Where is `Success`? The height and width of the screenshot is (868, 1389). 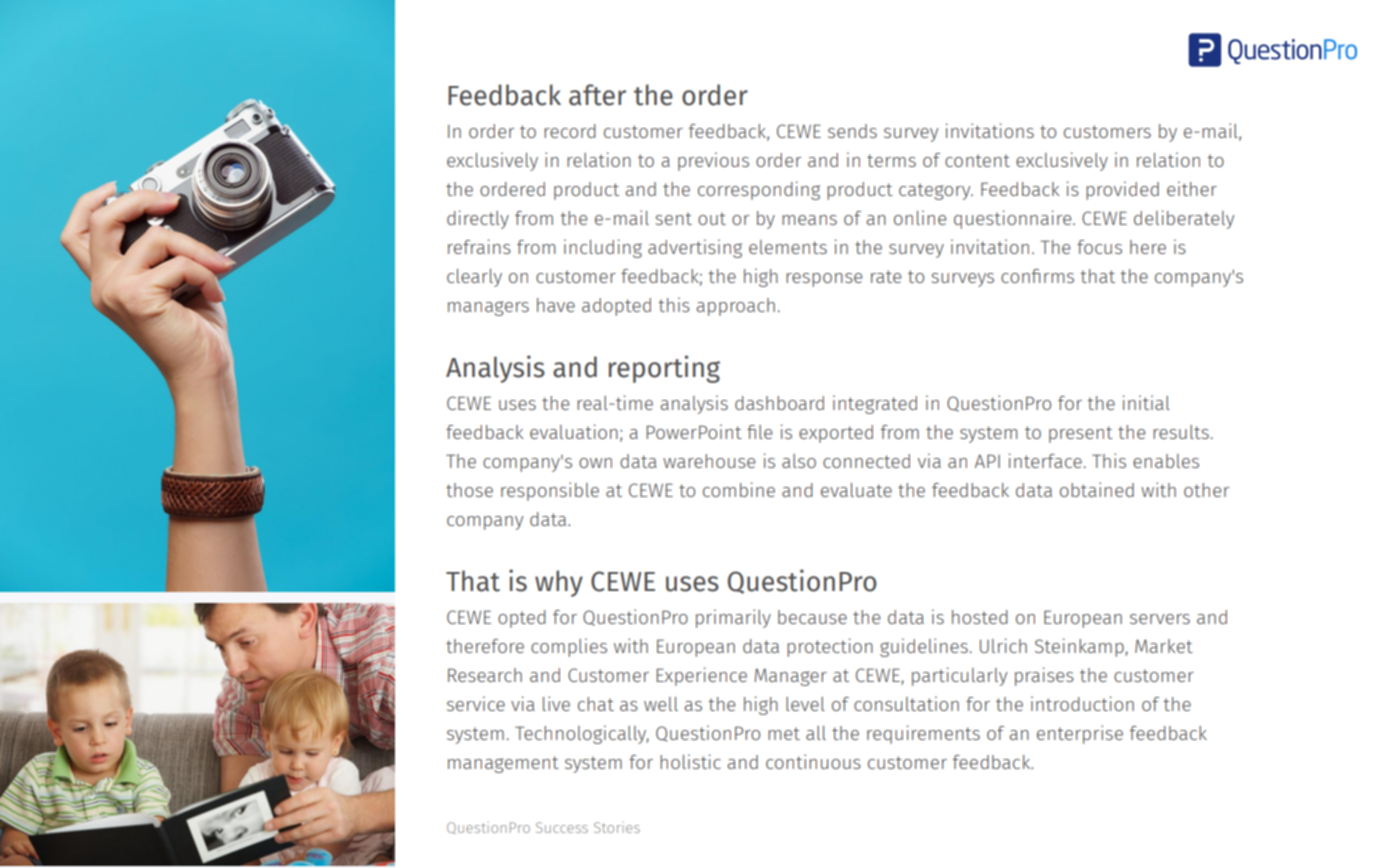
Success is located at coordinates (562, 827).
